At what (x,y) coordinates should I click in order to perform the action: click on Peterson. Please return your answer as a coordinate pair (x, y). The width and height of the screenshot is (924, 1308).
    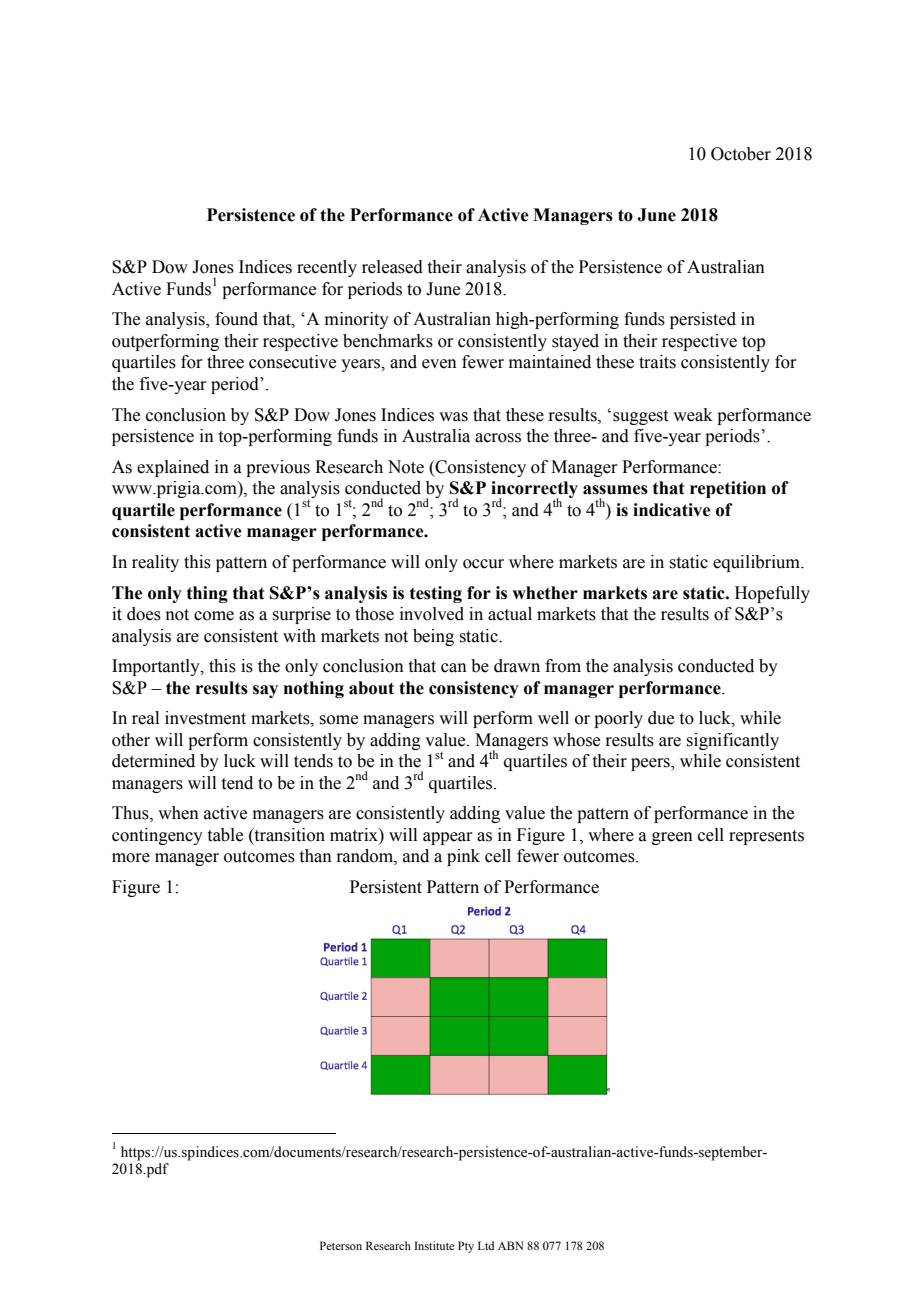
    Looking at the image, I should click on (341, 1245).
